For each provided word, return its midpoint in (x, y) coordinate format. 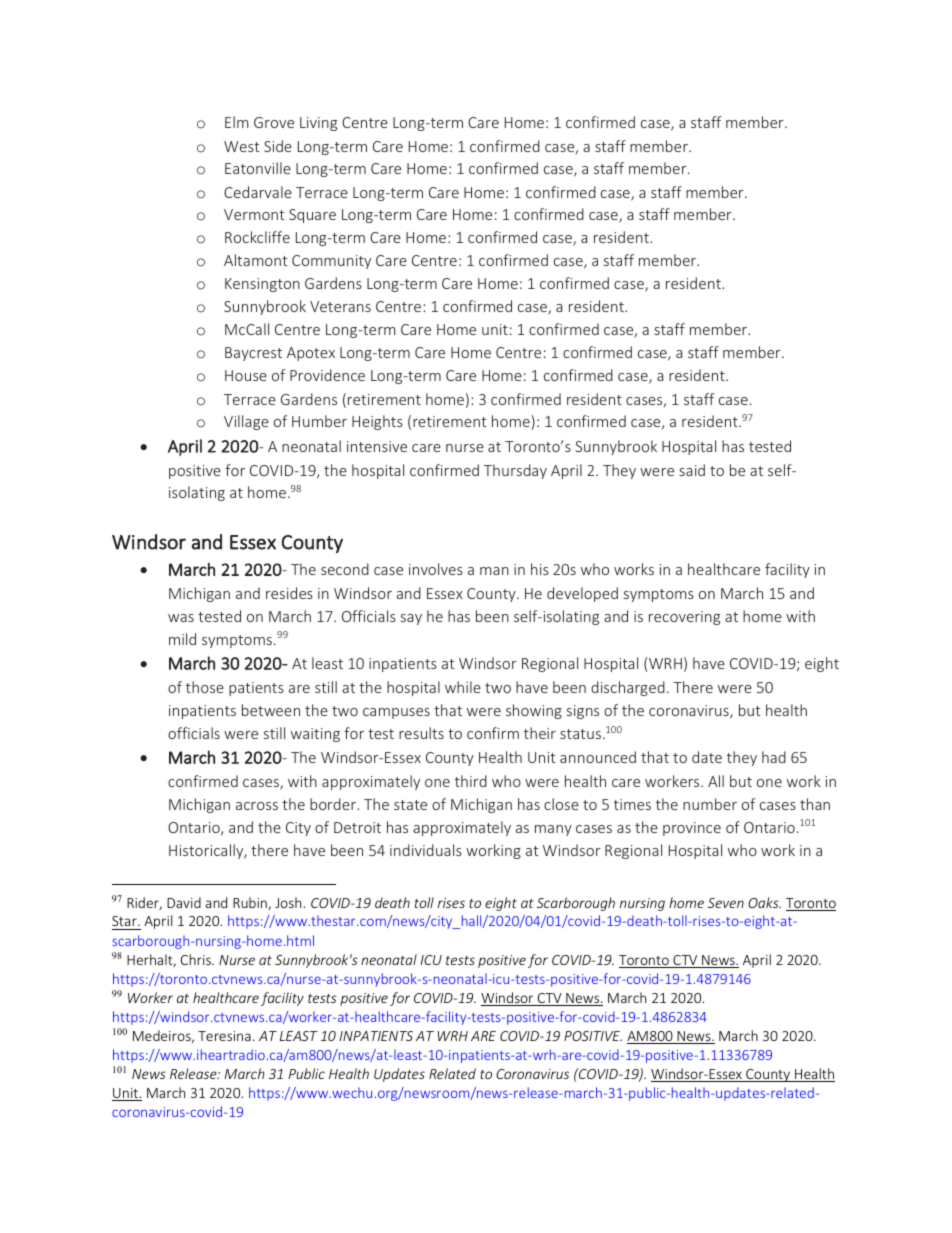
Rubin (251, 903)
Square (312, 216)
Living (318, 124)
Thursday (515, 471)
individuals (426, 850)
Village (246, 422)
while (463, 687)
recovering (684, 618)
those (205, 687)
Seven (726, 903)
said (692, 470)
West (242, 146)
